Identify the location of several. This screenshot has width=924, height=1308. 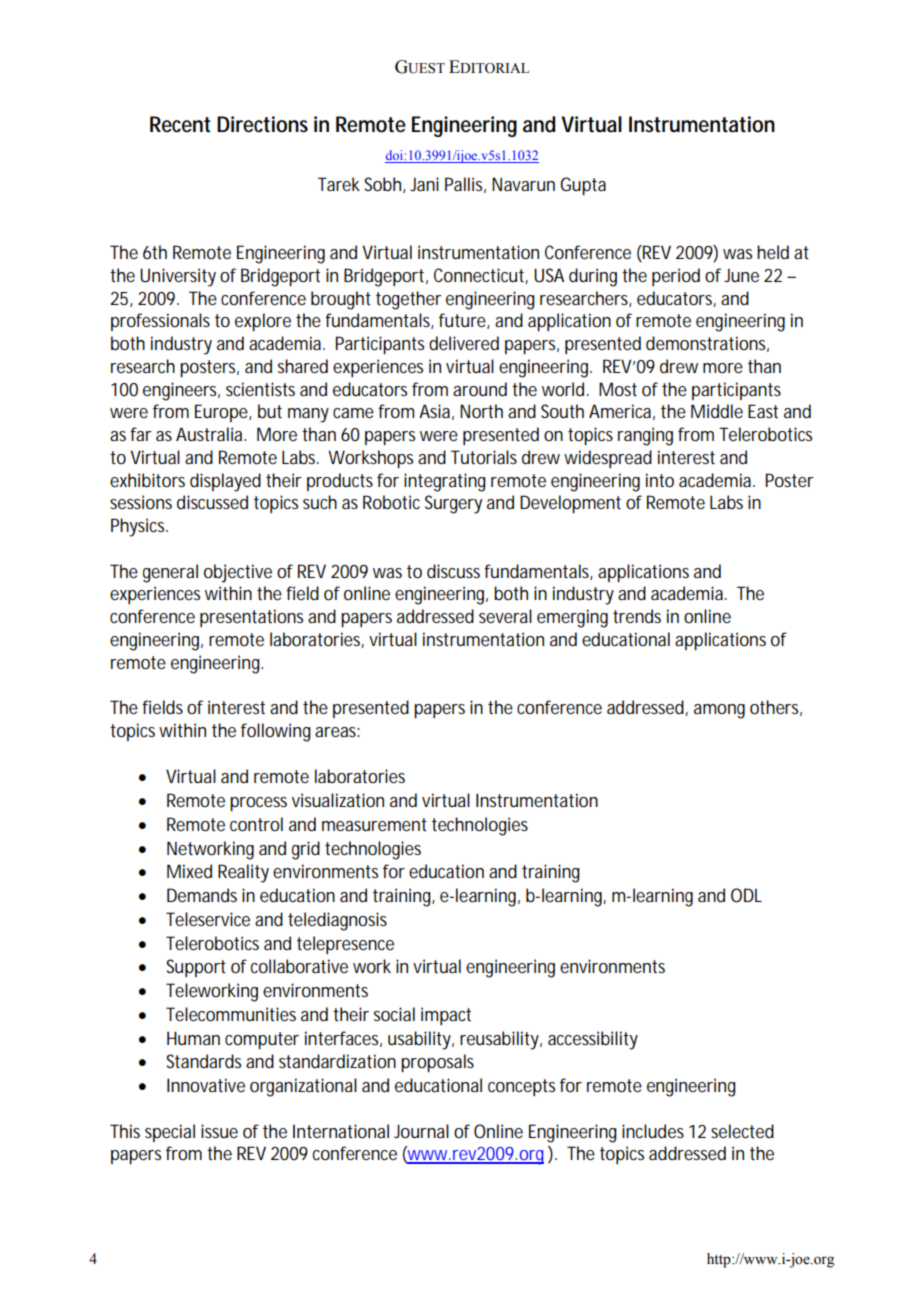
(505, 616).
